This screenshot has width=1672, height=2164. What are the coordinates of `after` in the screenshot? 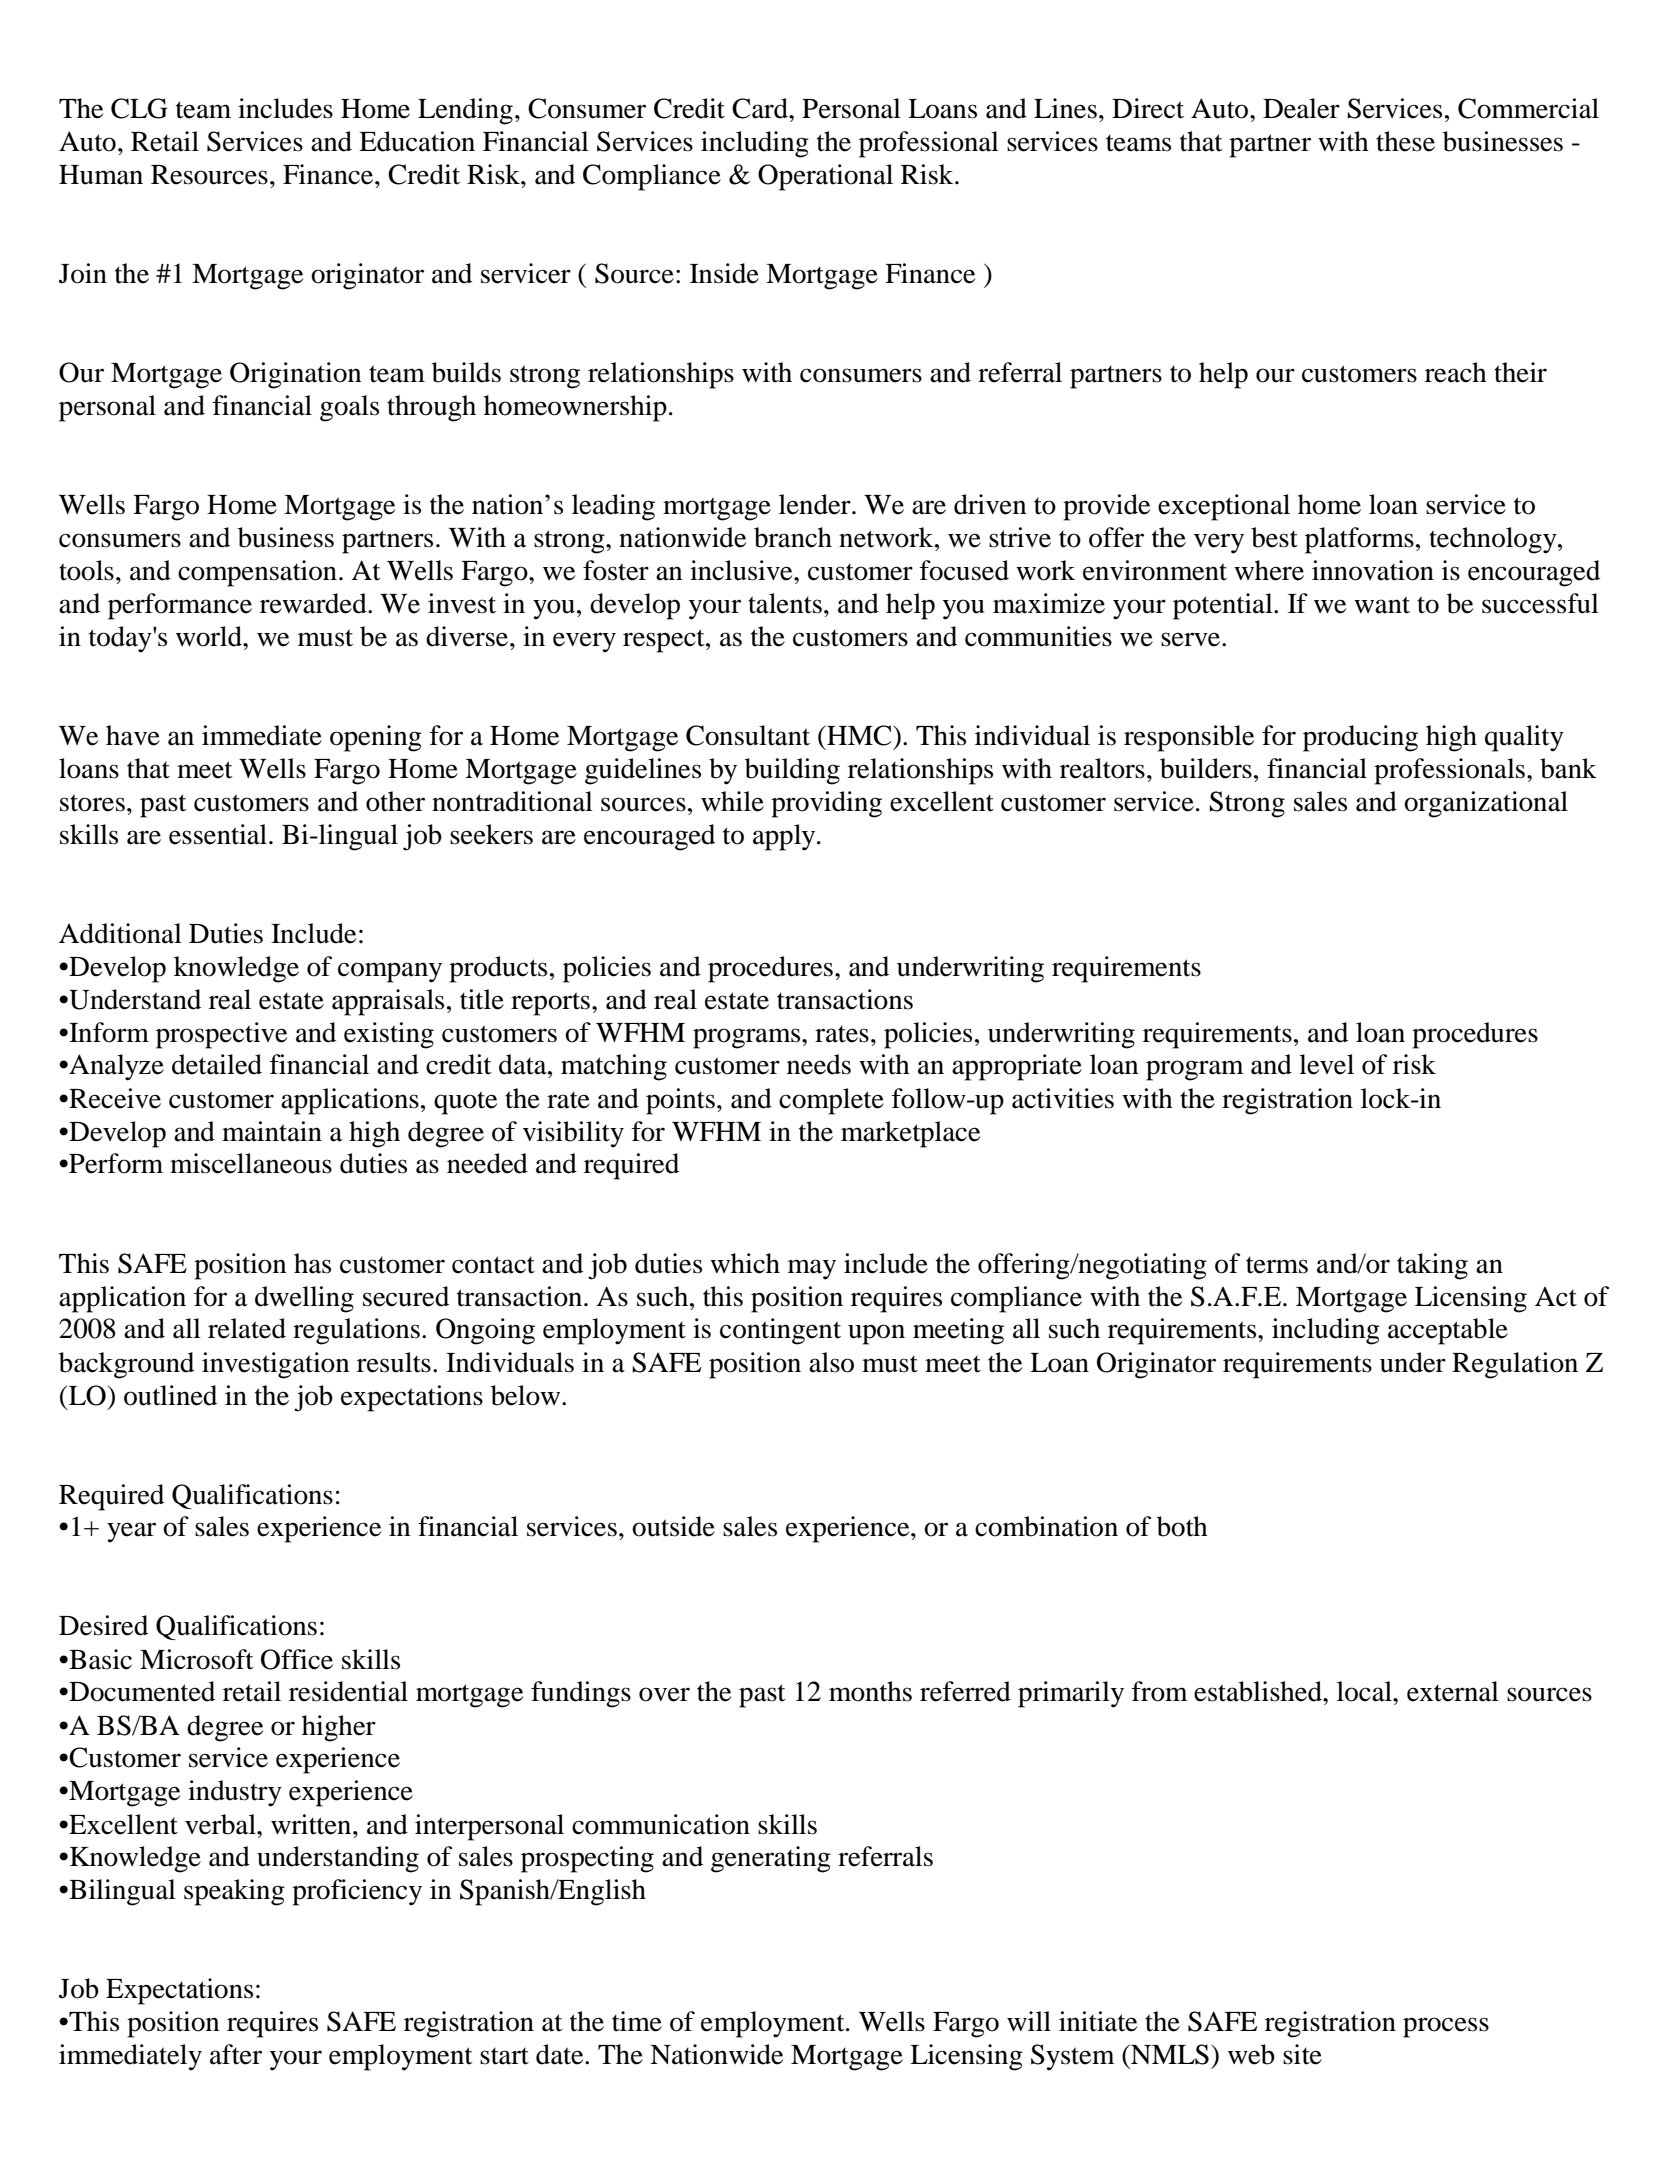 It's located at (236, 2054).
